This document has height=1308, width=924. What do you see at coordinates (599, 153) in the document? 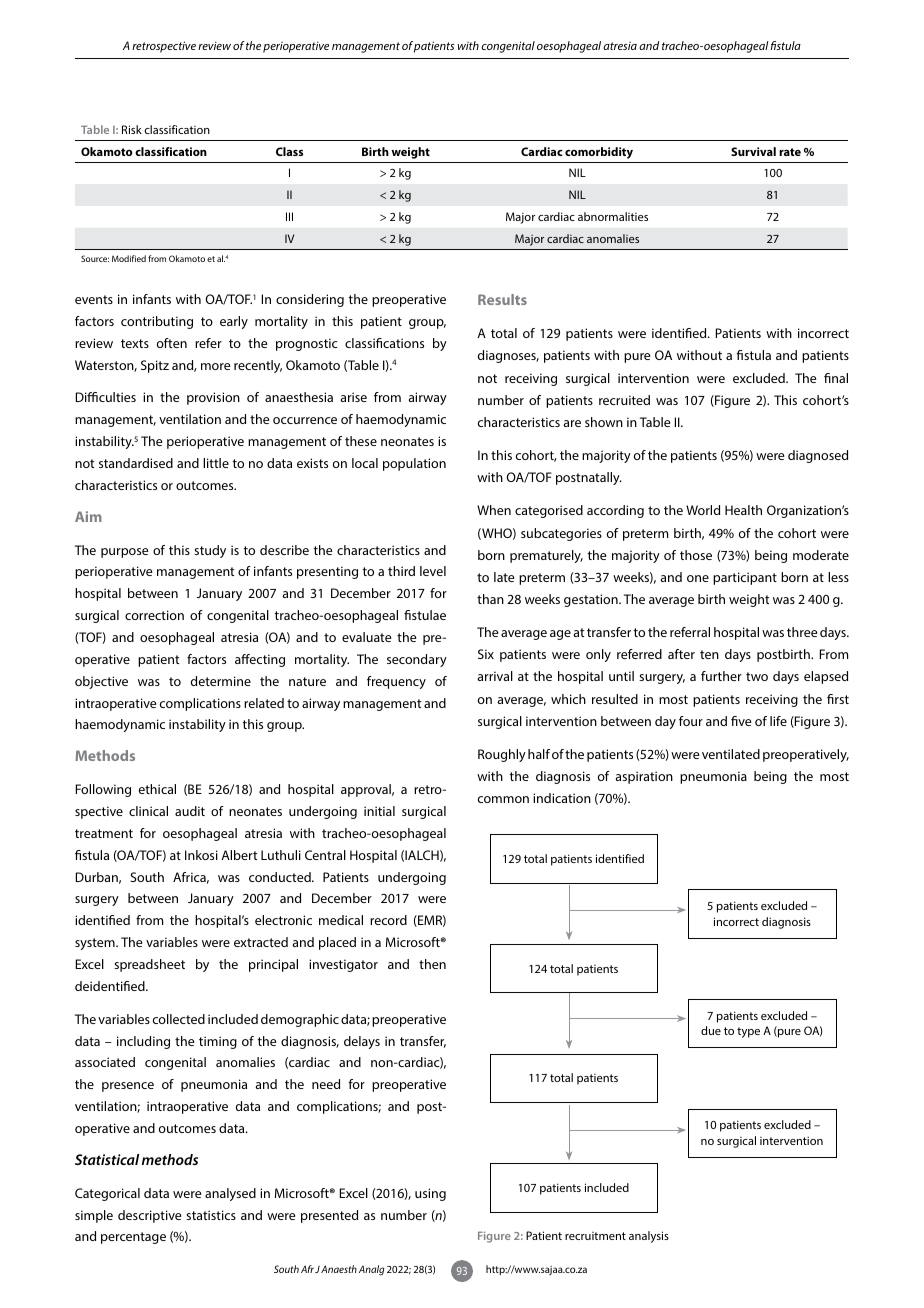
I see `comorbidity` at bounding box center [599, 153].
